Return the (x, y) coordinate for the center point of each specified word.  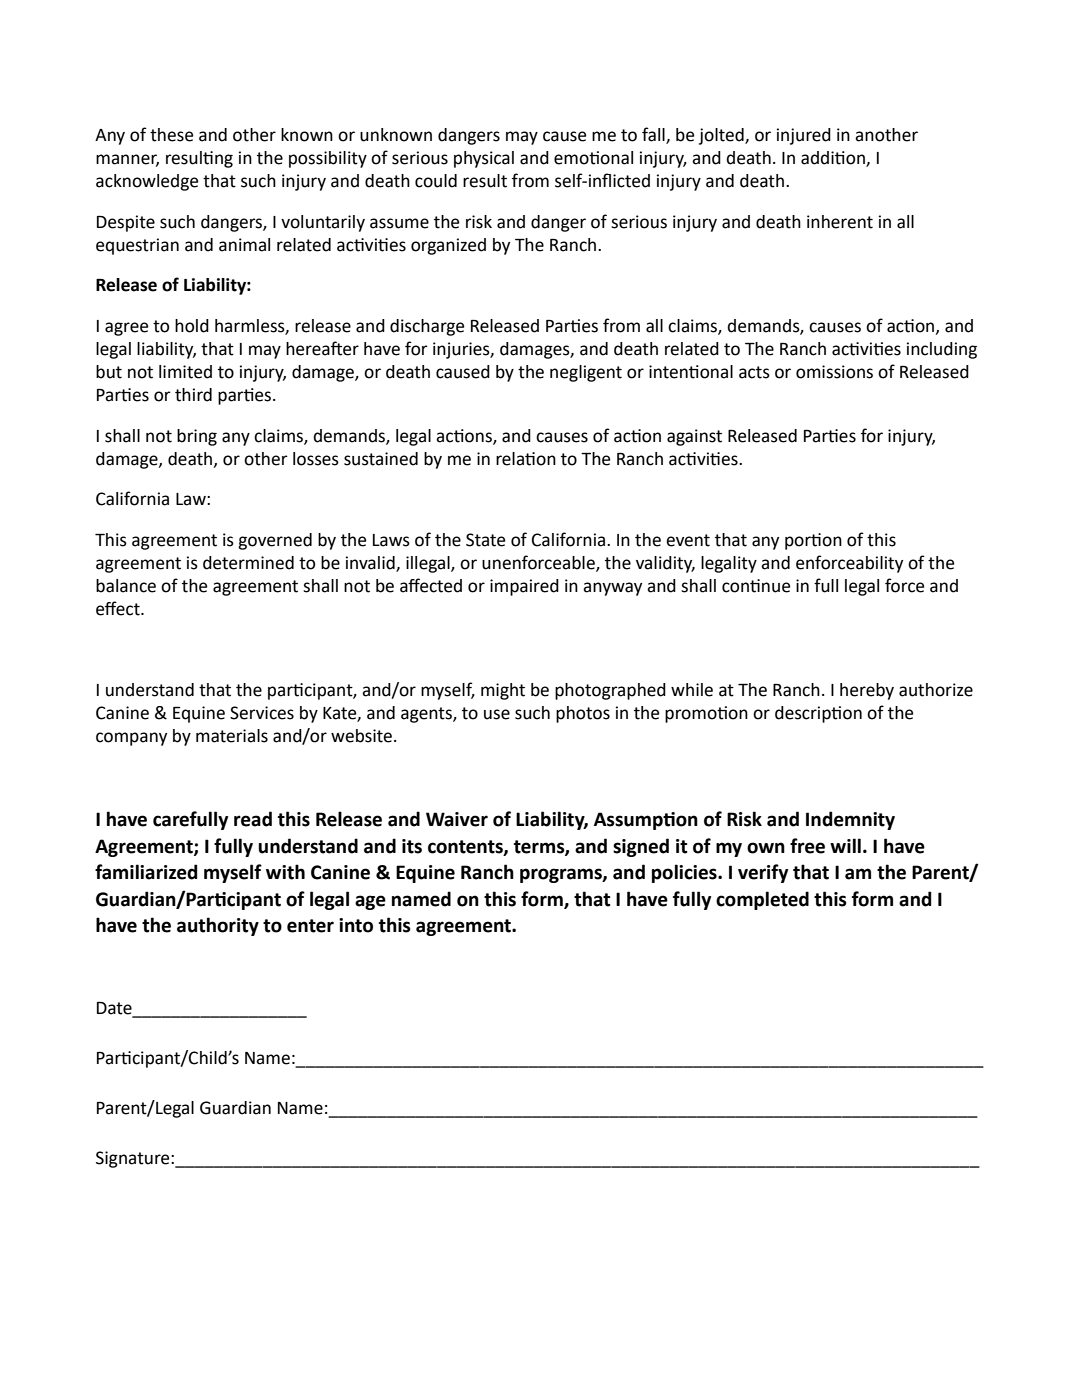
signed (641, 847)
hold (192, 326)
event (688, 540)
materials (232, 736)
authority (218, 926)
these (171, 135)
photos (583, 714)
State (485, 540)
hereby (867, 691)
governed (275, 541)
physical (484, 159)
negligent (586, 373)
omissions (834, 372)
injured (804, 136)
